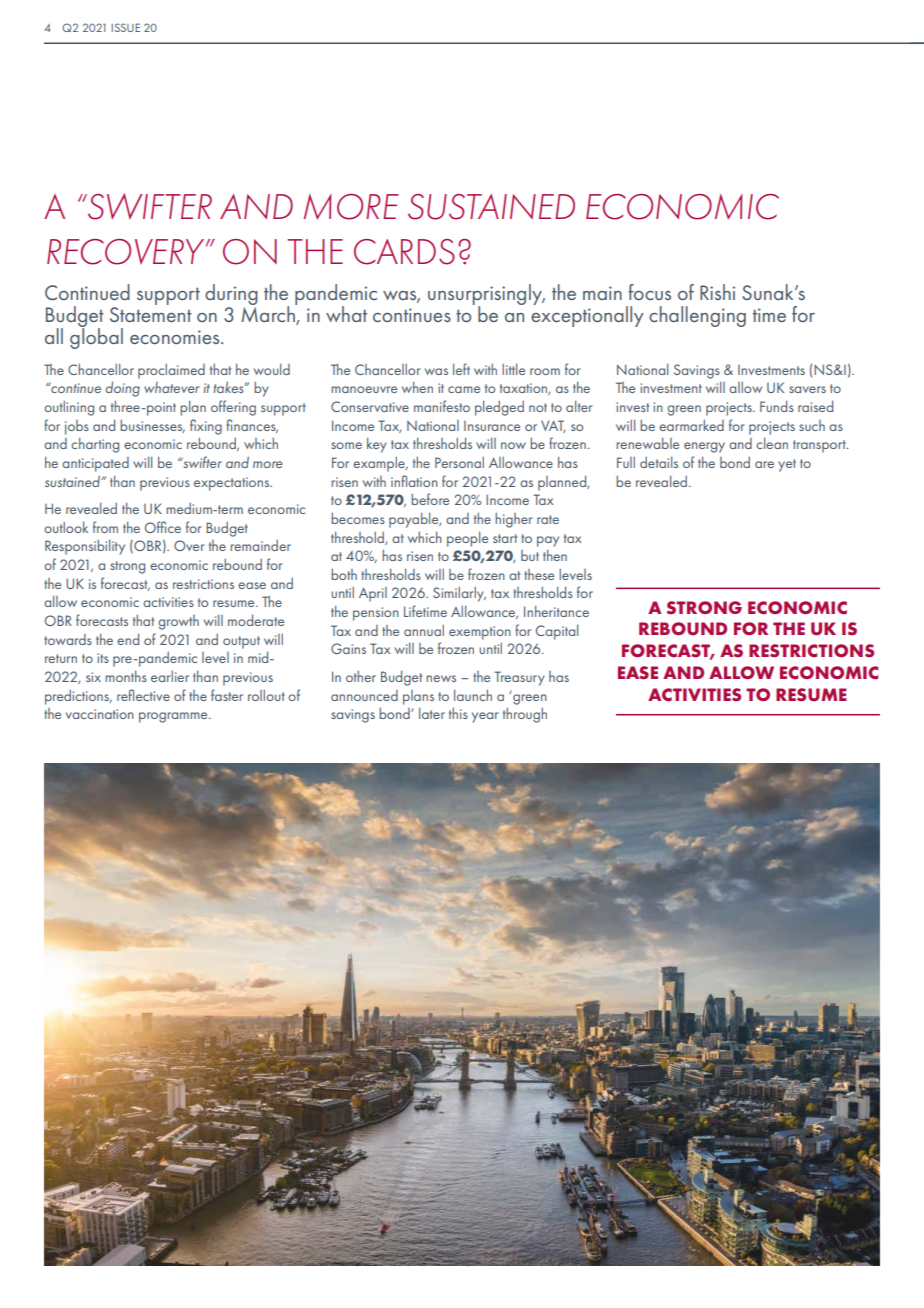 Image resolution: width=924 pixels, height=1308 pixels. I want to click on during, so click(231, 296).
